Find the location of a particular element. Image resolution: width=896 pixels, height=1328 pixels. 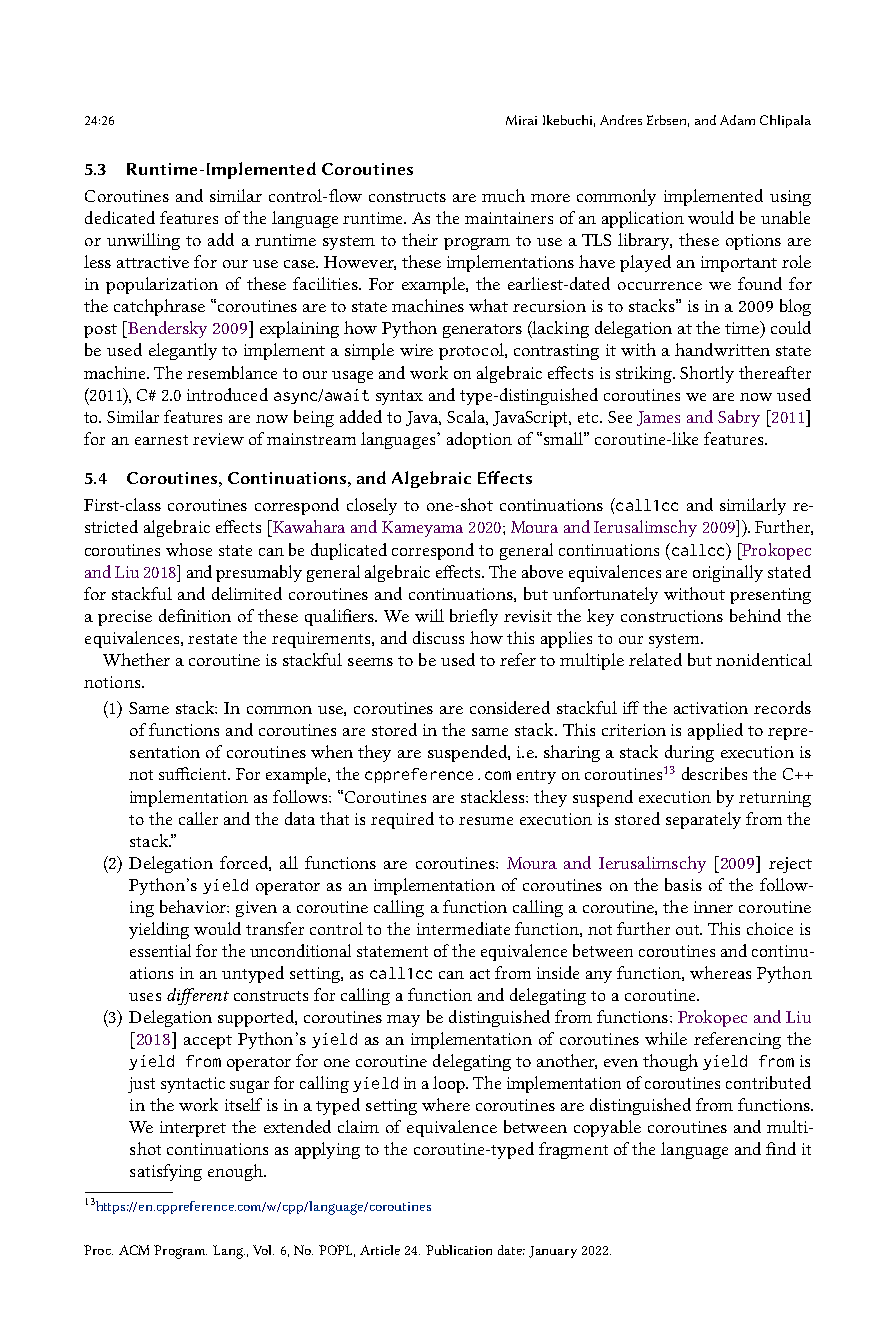

dedicated is located at coordinates (120, 217).
